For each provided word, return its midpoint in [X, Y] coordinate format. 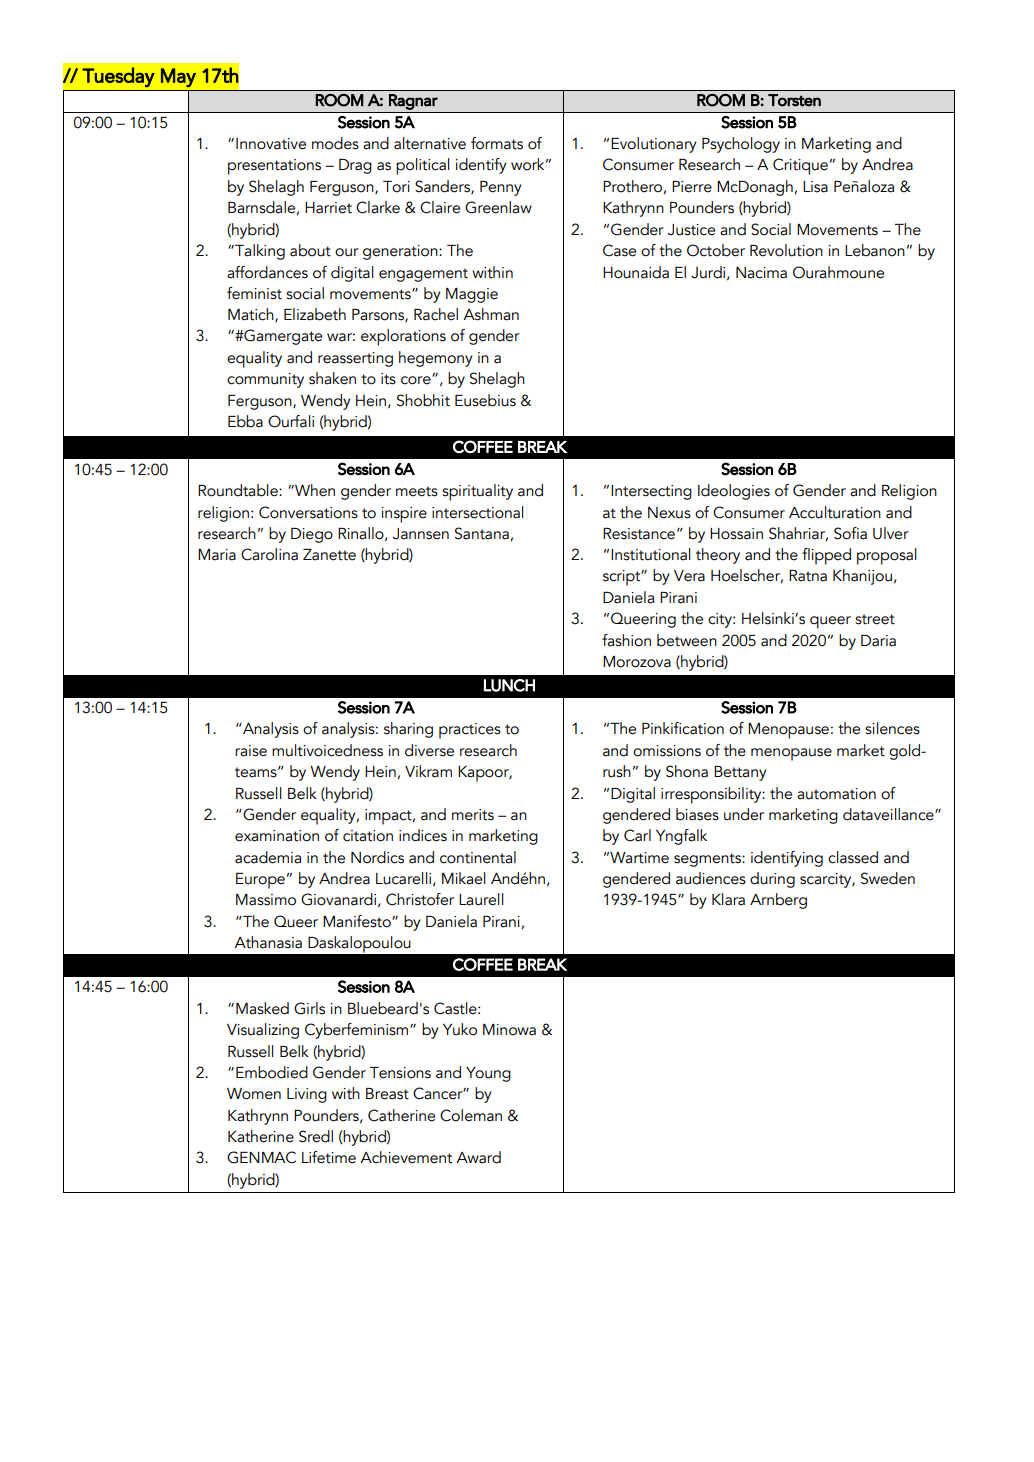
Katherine [261, 1136]
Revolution [786, 250]
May [178, 77]
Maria [217, 555]
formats [497, 143]
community [265, 380]
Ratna [808, 576]
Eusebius [485, 400]
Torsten [794, 100]
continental [478, 857]
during [772, 880]
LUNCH [509, 685]
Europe [260, 881]
